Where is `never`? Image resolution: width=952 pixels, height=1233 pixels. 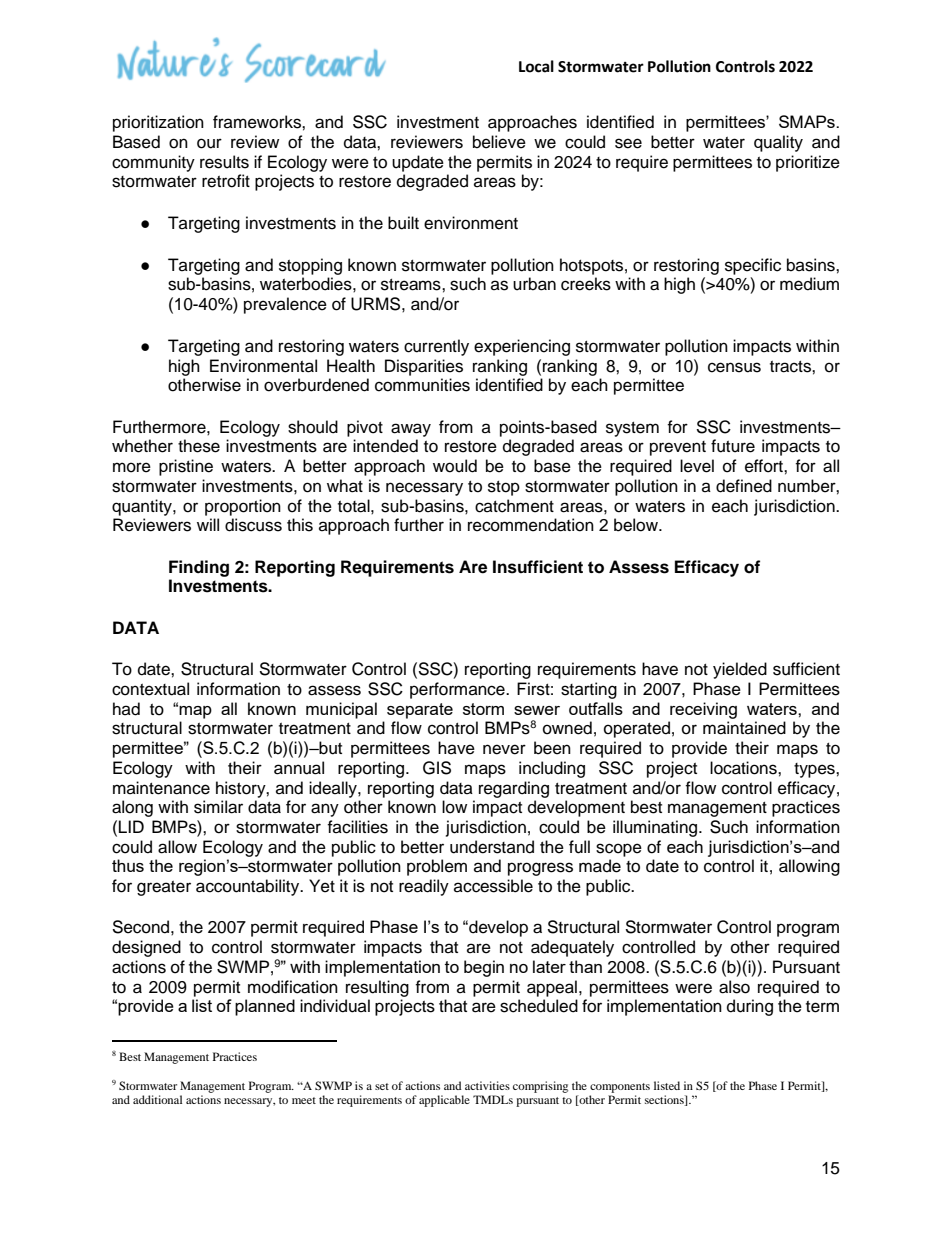 never is located at coordinates (504, 749).
